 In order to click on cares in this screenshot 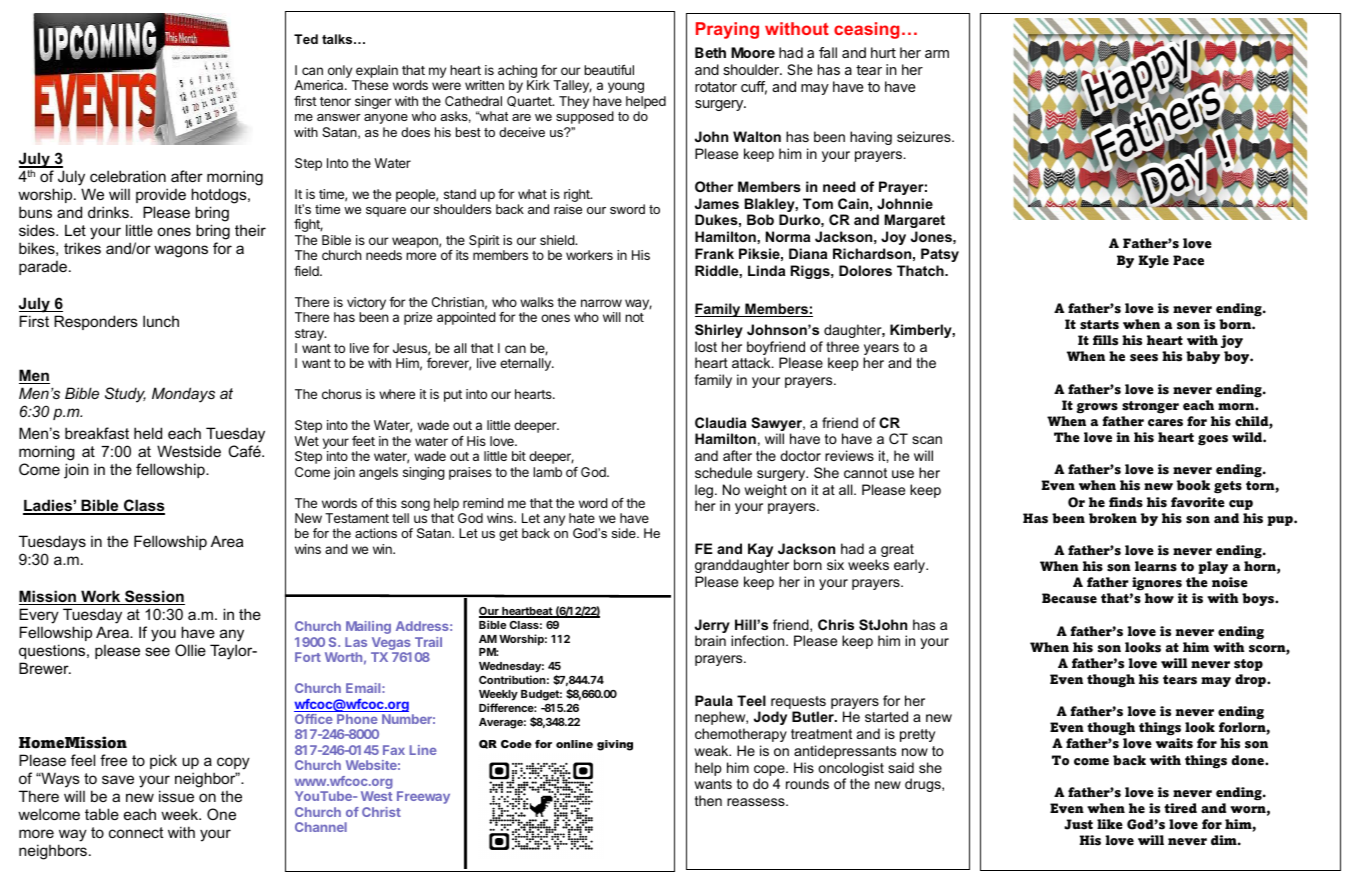, I will do `click(1165, 423)`.
